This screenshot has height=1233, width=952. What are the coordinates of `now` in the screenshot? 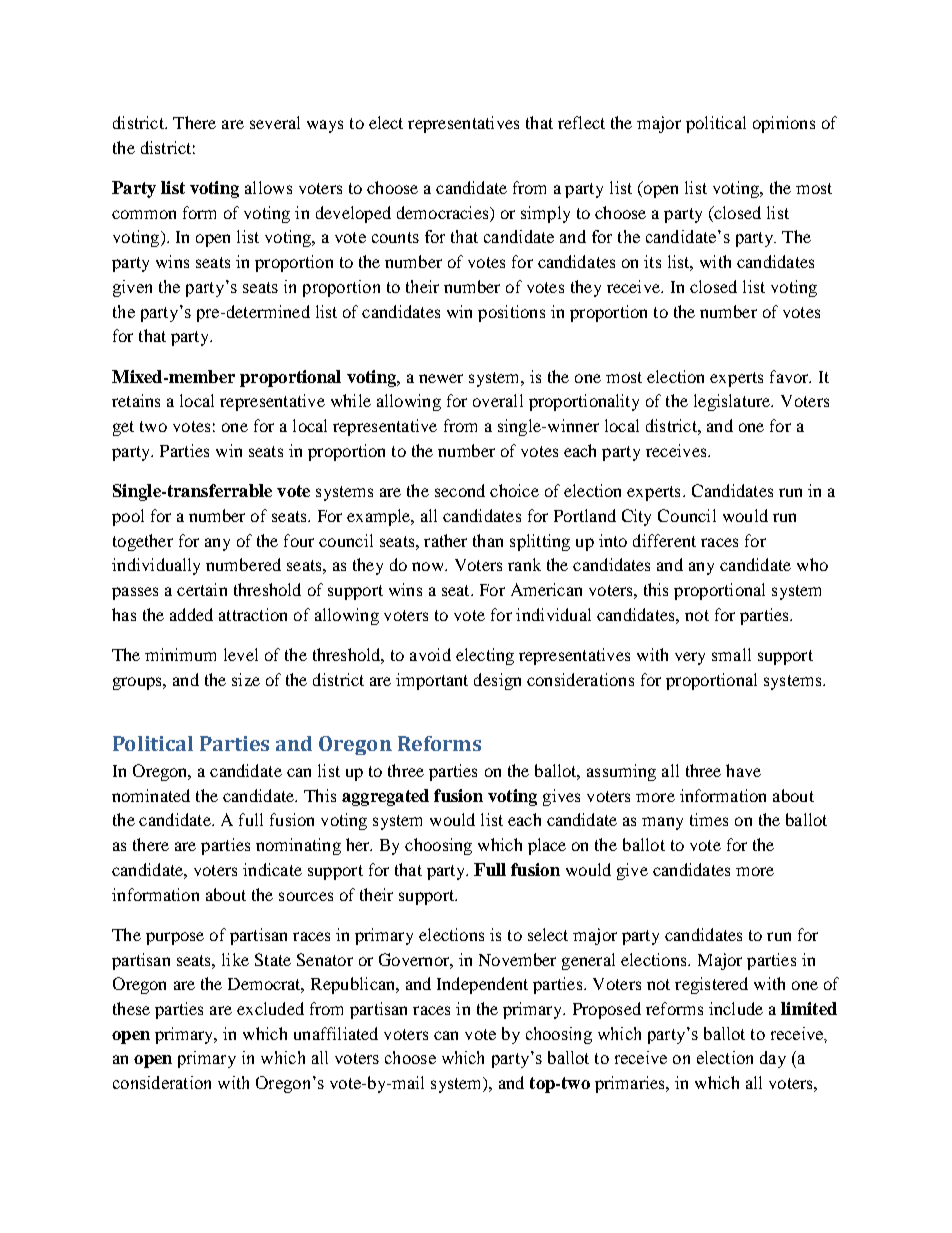 It's located at (429, 566).
